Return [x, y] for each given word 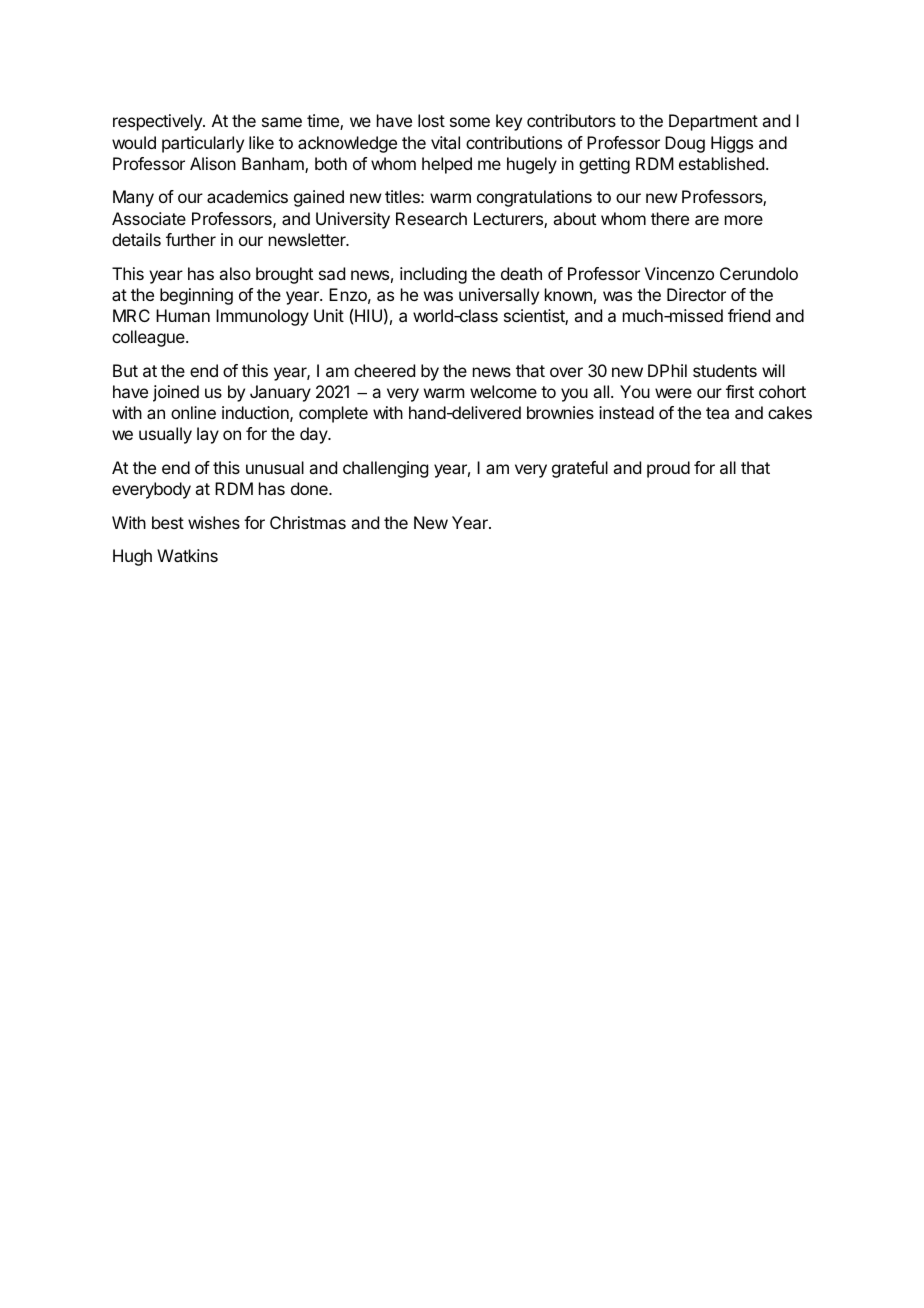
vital [445, 142]
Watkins [187, 555]
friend [749, 315]
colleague [149, 338]
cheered [384, 370]
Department [713, 122]
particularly [203, 144]
